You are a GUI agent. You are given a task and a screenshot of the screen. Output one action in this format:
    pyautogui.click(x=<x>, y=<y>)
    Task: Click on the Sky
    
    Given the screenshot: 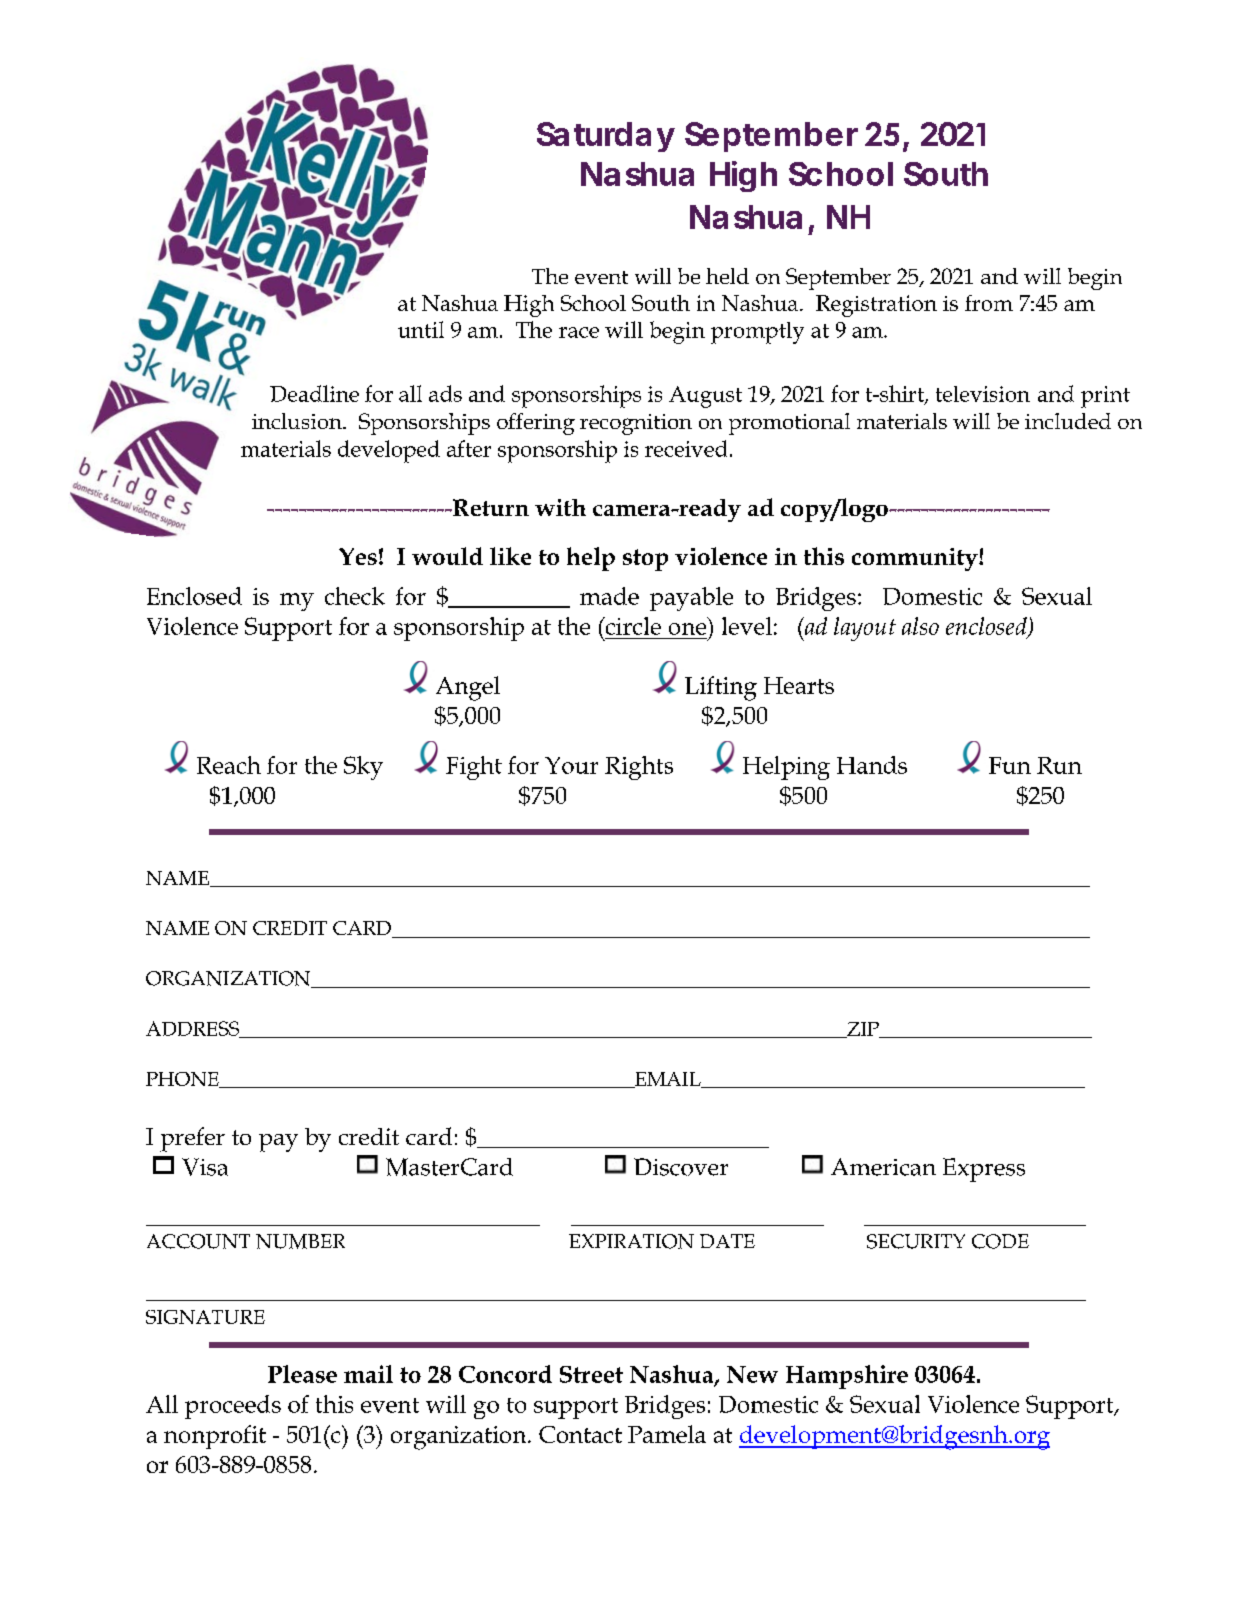 What is the action you would take?
    pyautogui.click(x=363, y=768)
